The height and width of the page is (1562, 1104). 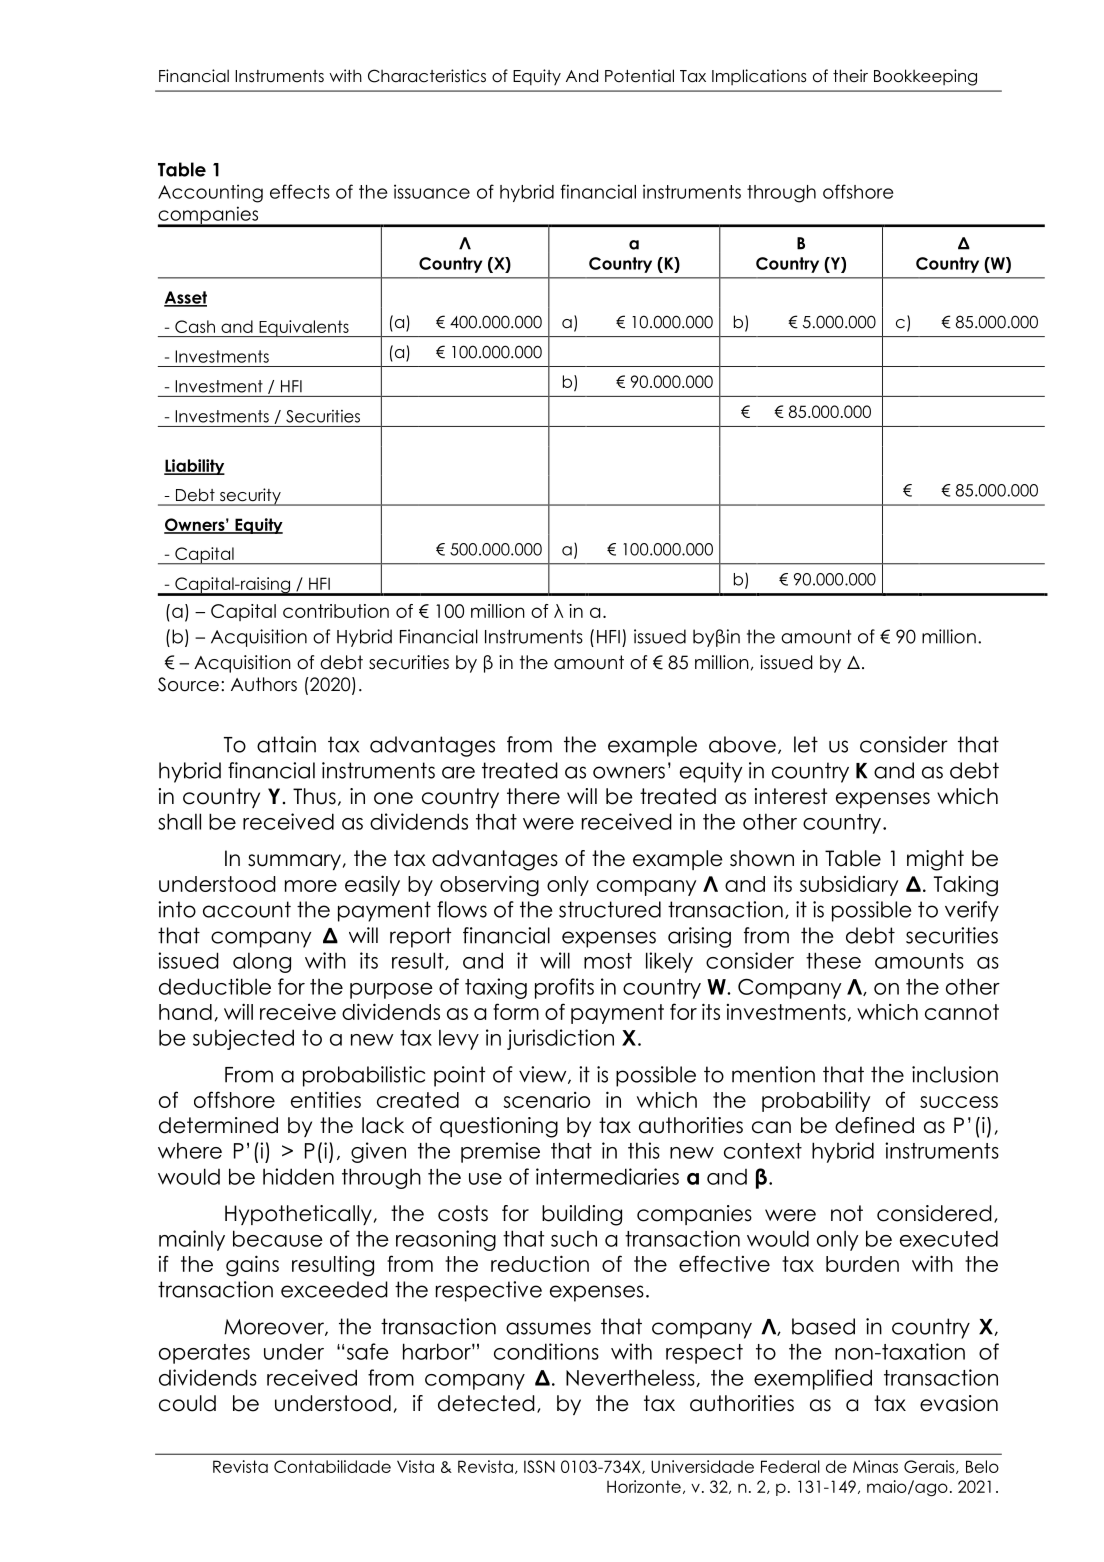 What do you see at coordinates (187, 1403) in the page?
I see `could` at bounding box center [187, 1403].
